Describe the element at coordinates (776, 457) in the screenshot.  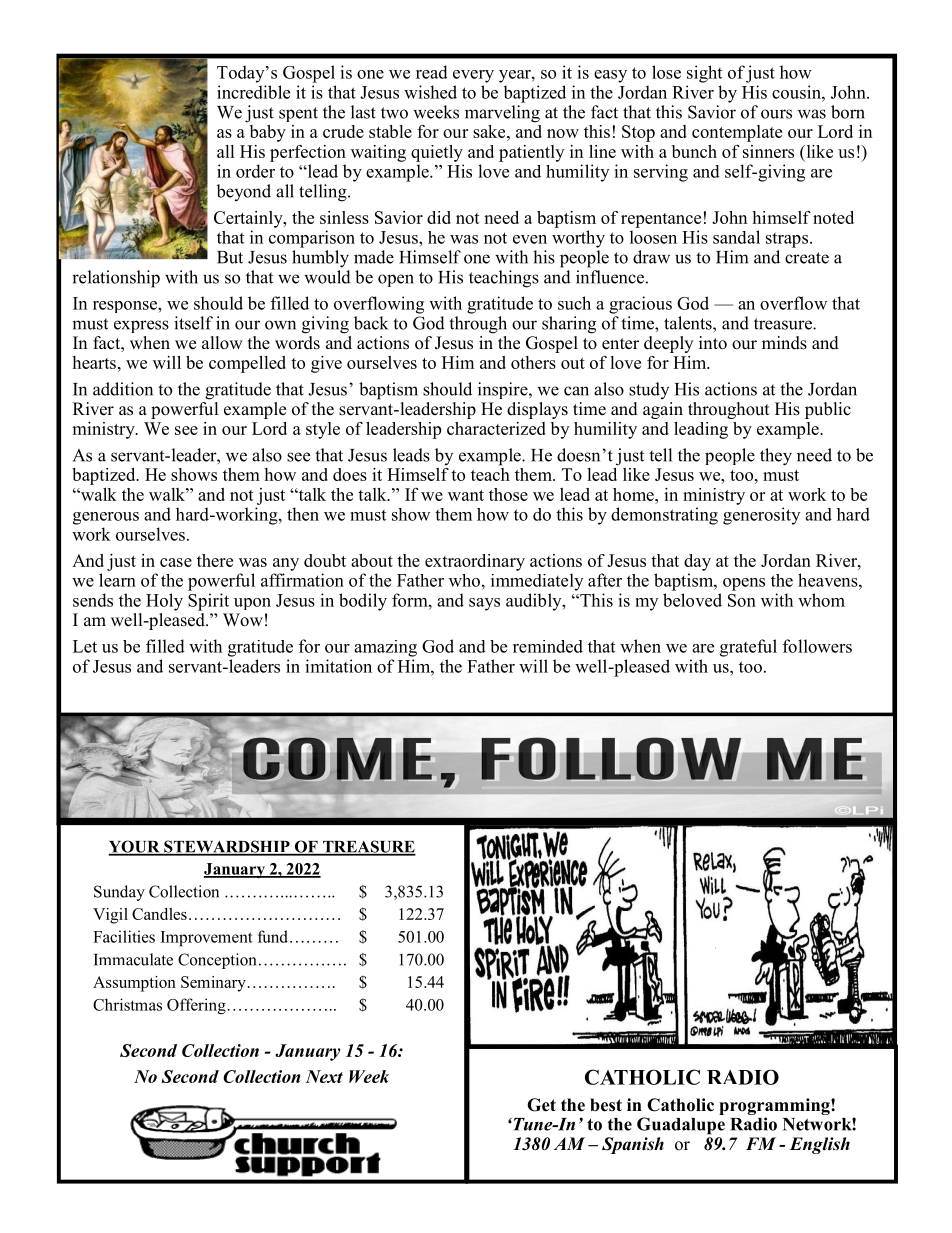
I see `they` at that location.
